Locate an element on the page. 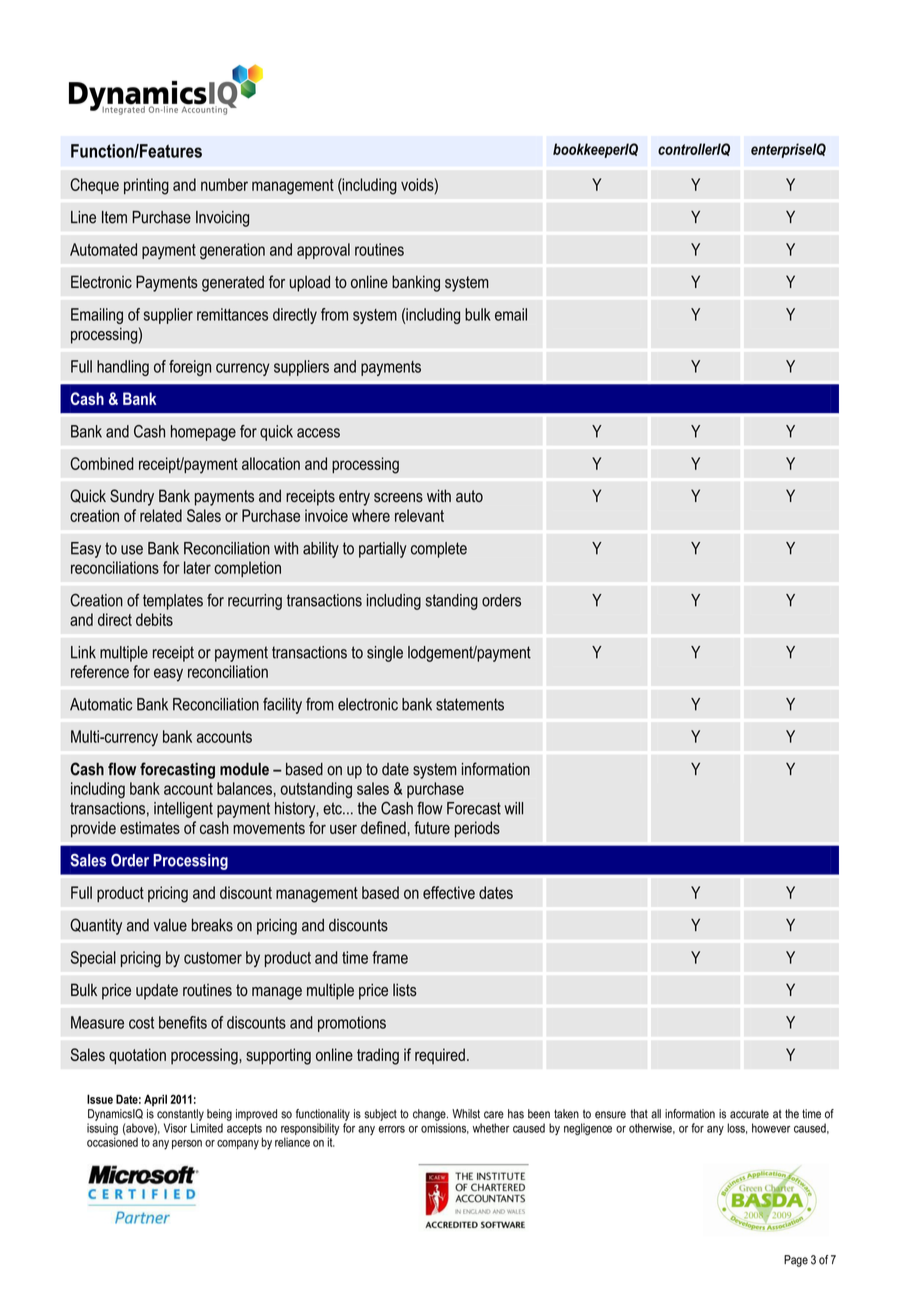 Image resolution: width=924 pixels, height=1308 pixels. statements is located at coordinates (470, 704).
